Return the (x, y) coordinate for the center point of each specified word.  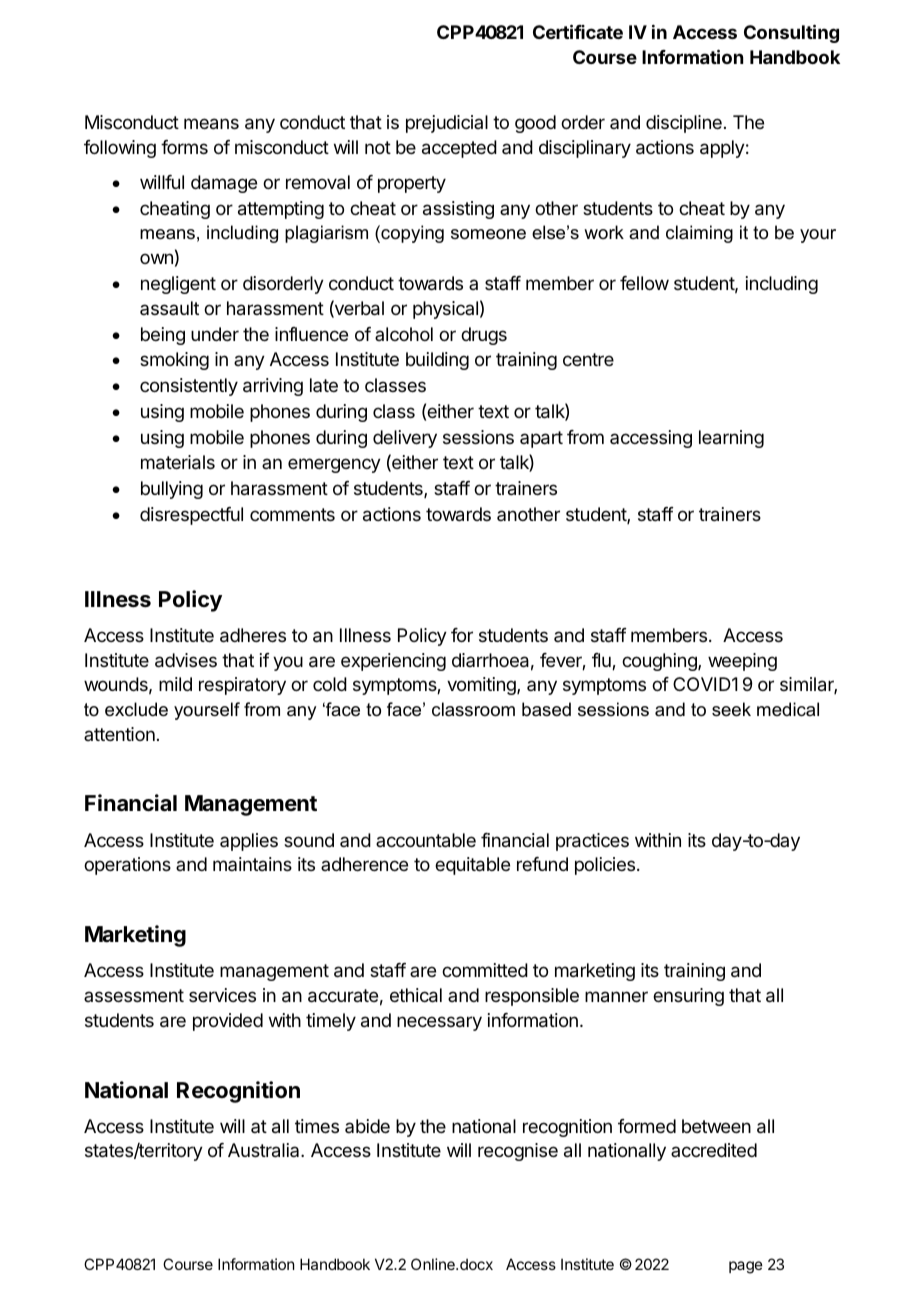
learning (731, 439)
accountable (426, 840)
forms (184, 147)
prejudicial (447, 124)
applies (249, 842)
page (746, 1267)
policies (606, 866)
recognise (518, 1152)
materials (178, 462)
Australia (265, 1150)
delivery (405, 439)
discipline (684, 124)
